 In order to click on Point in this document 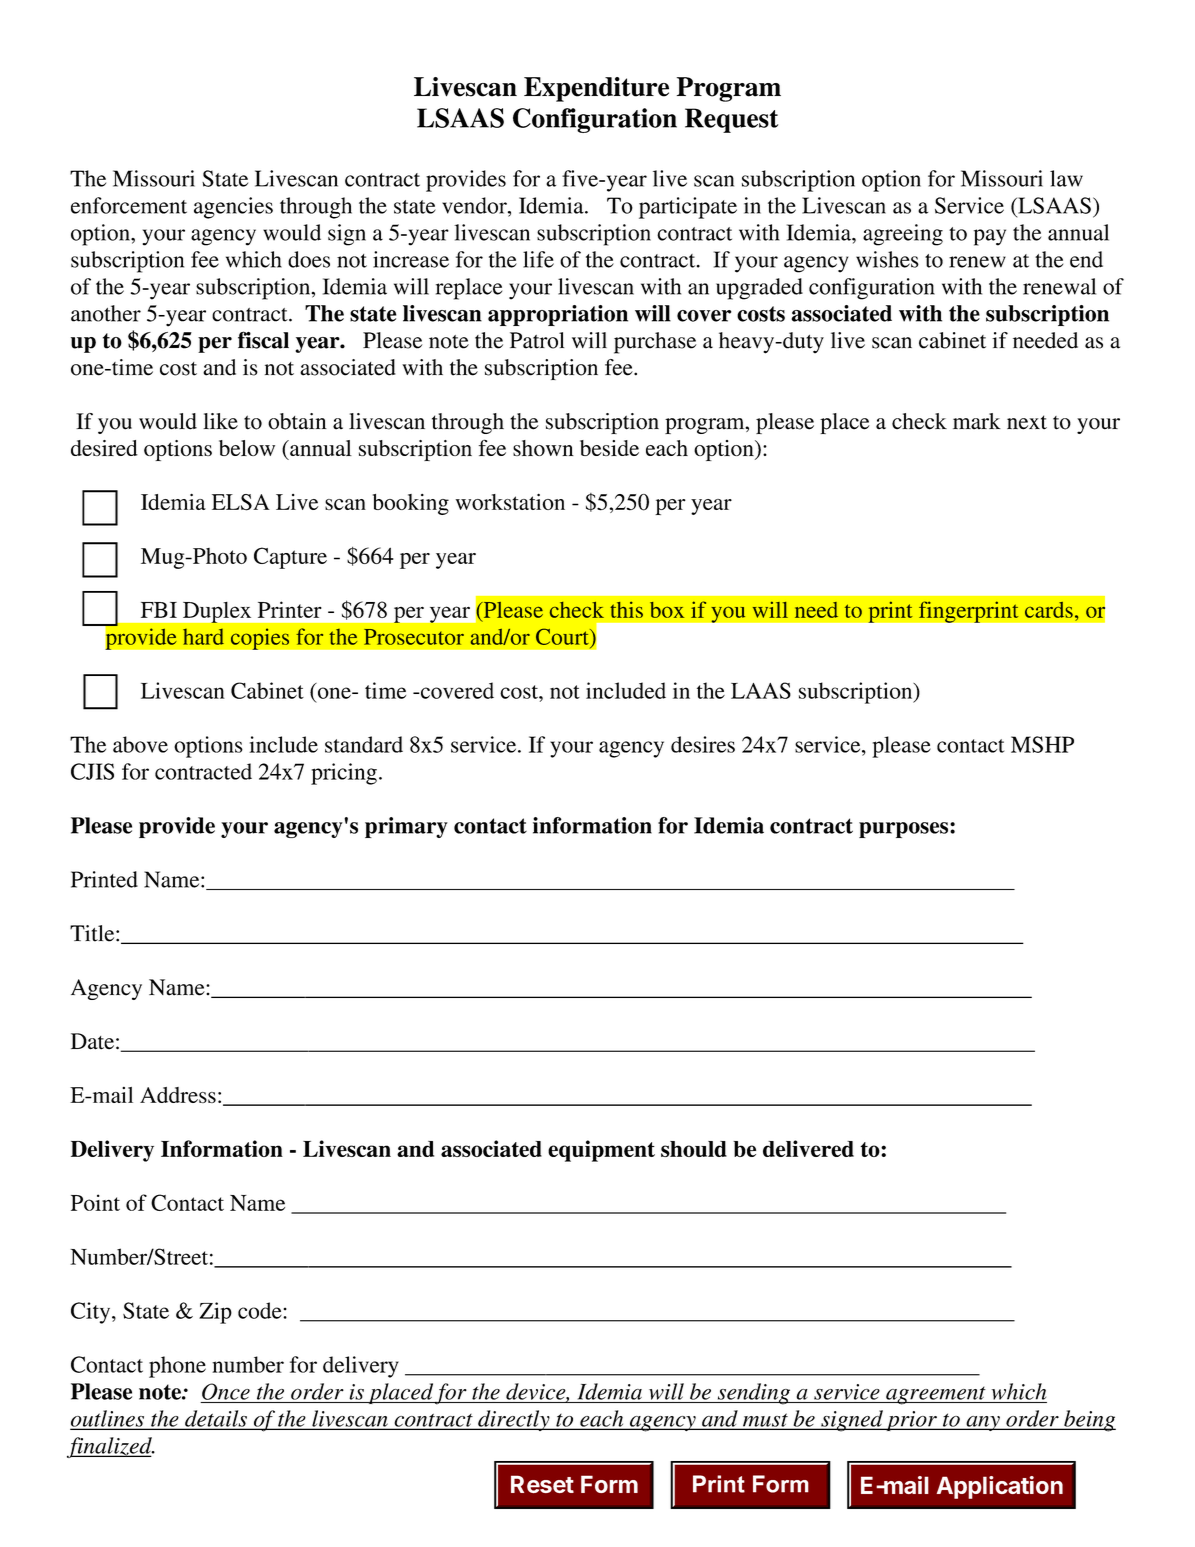, I will do `click(95, 1202)`.
